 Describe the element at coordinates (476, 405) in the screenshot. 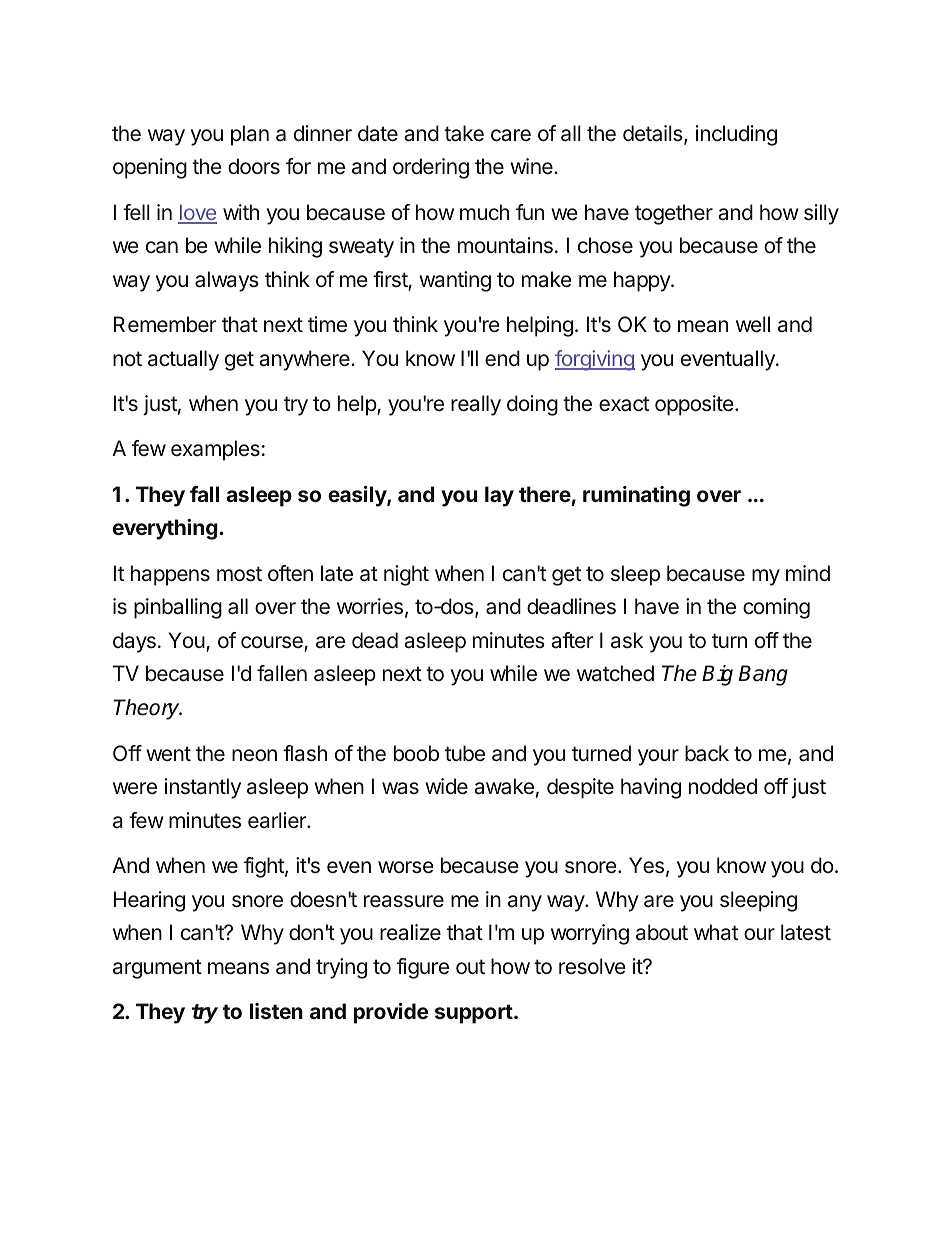

I see `really` at that location.
